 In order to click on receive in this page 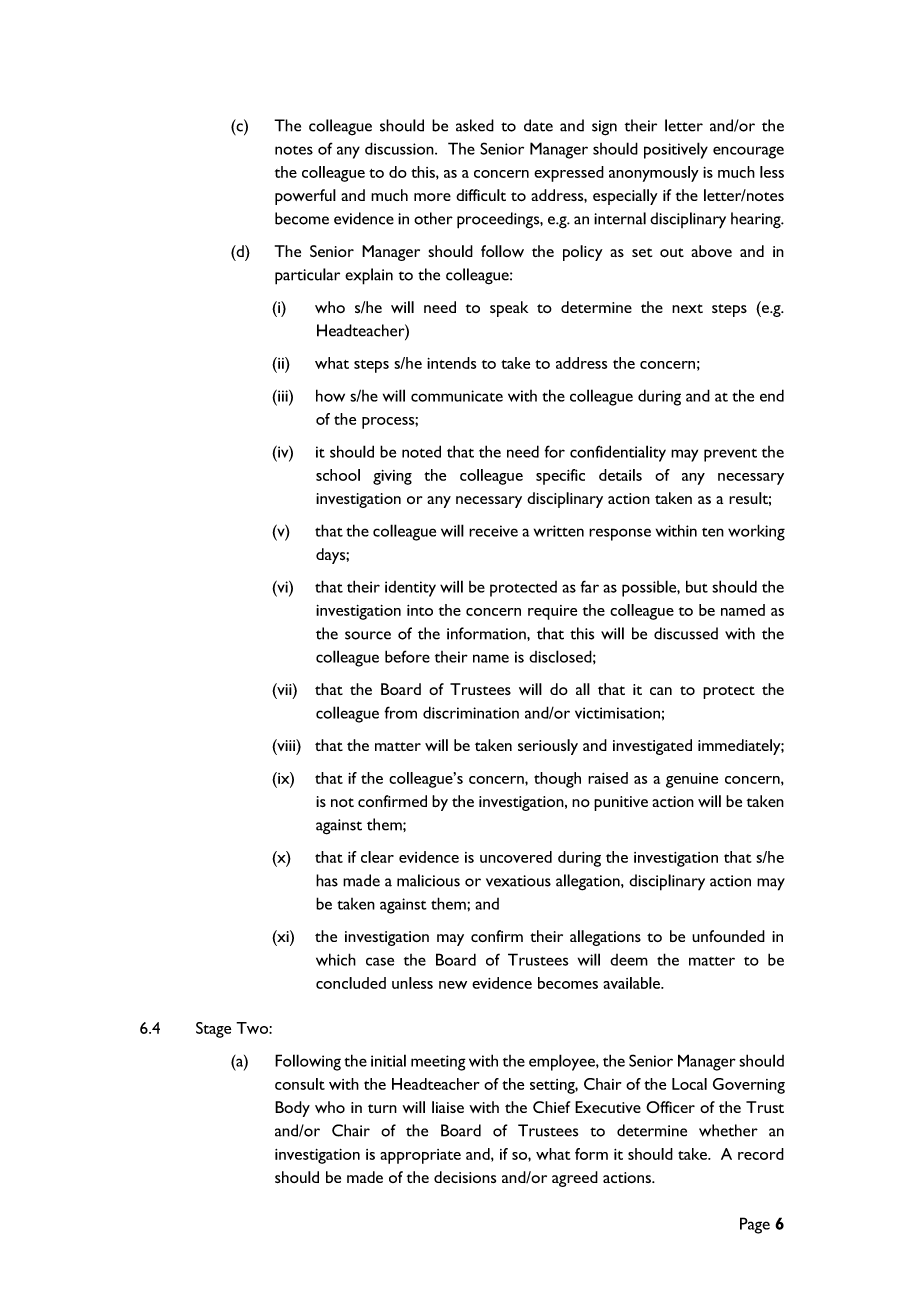, I will do `click(493, 531)`.
